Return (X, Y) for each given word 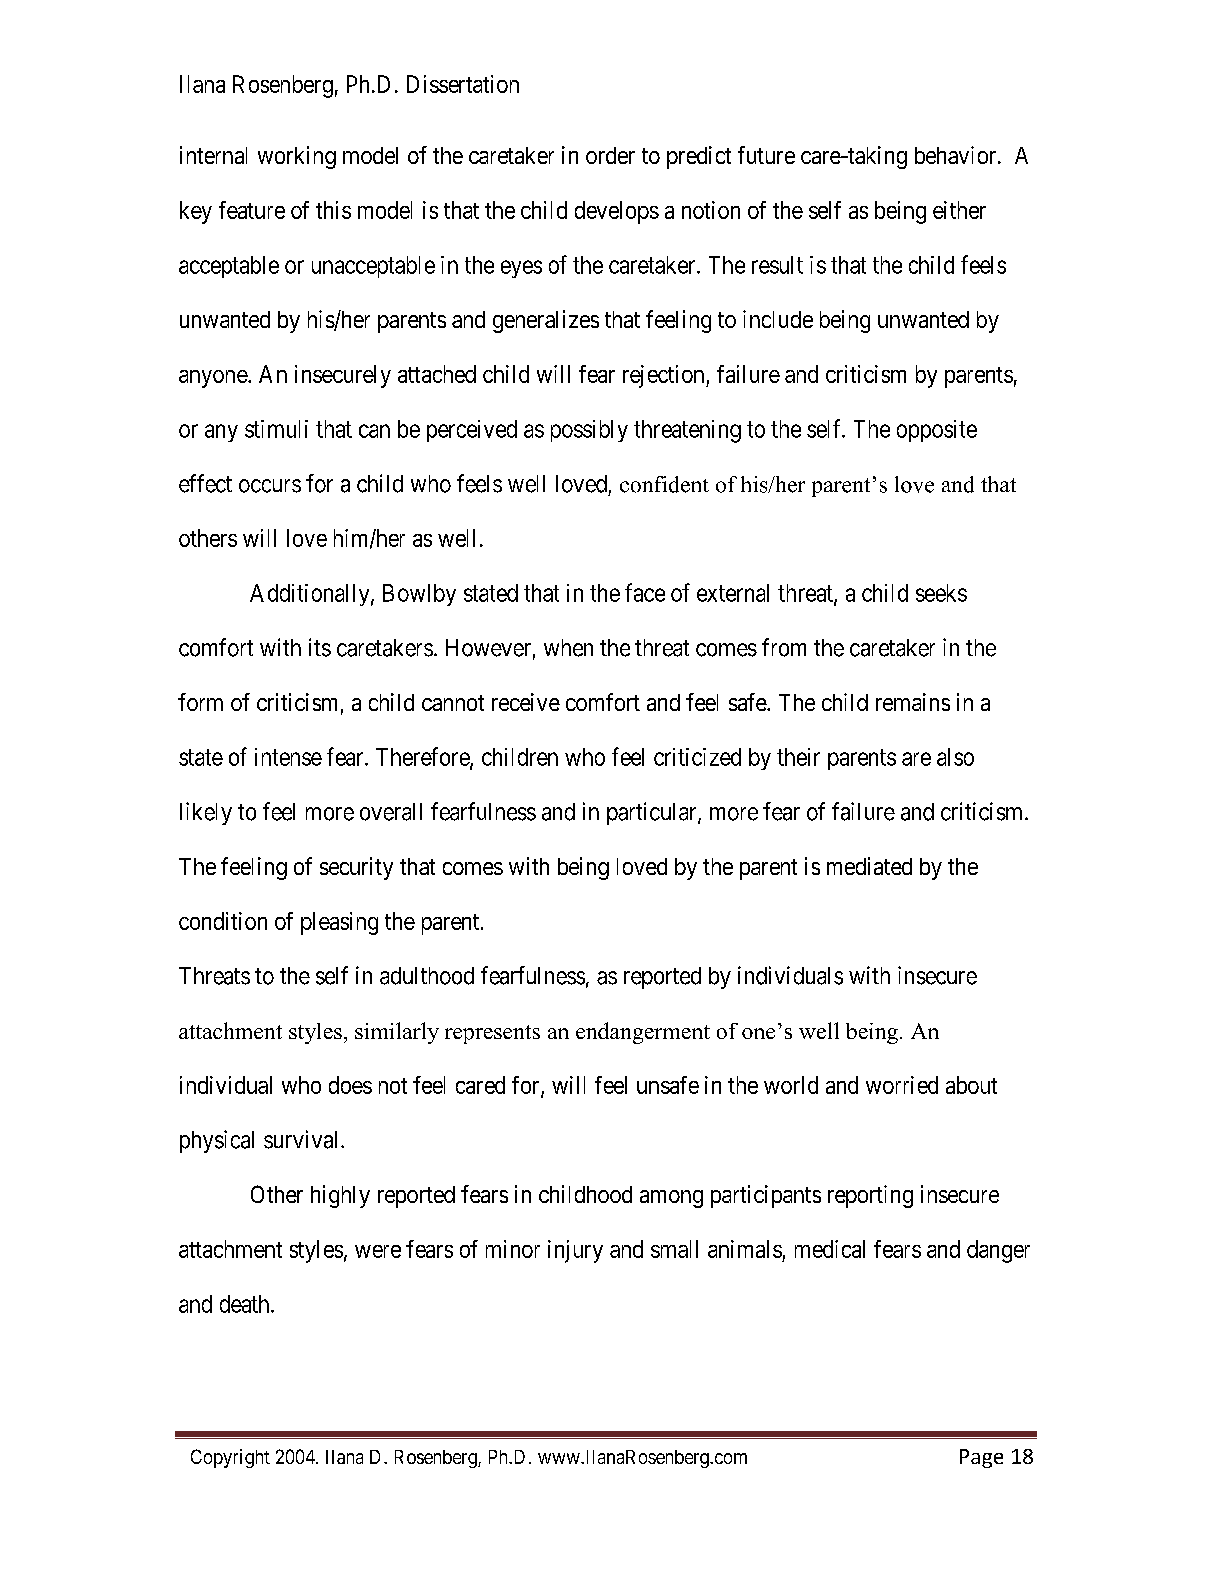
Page (981, 1458)
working (297, 157)
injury (575, 1251)
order (610, 155)
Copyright (230, 1458)
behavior (957, 155)
